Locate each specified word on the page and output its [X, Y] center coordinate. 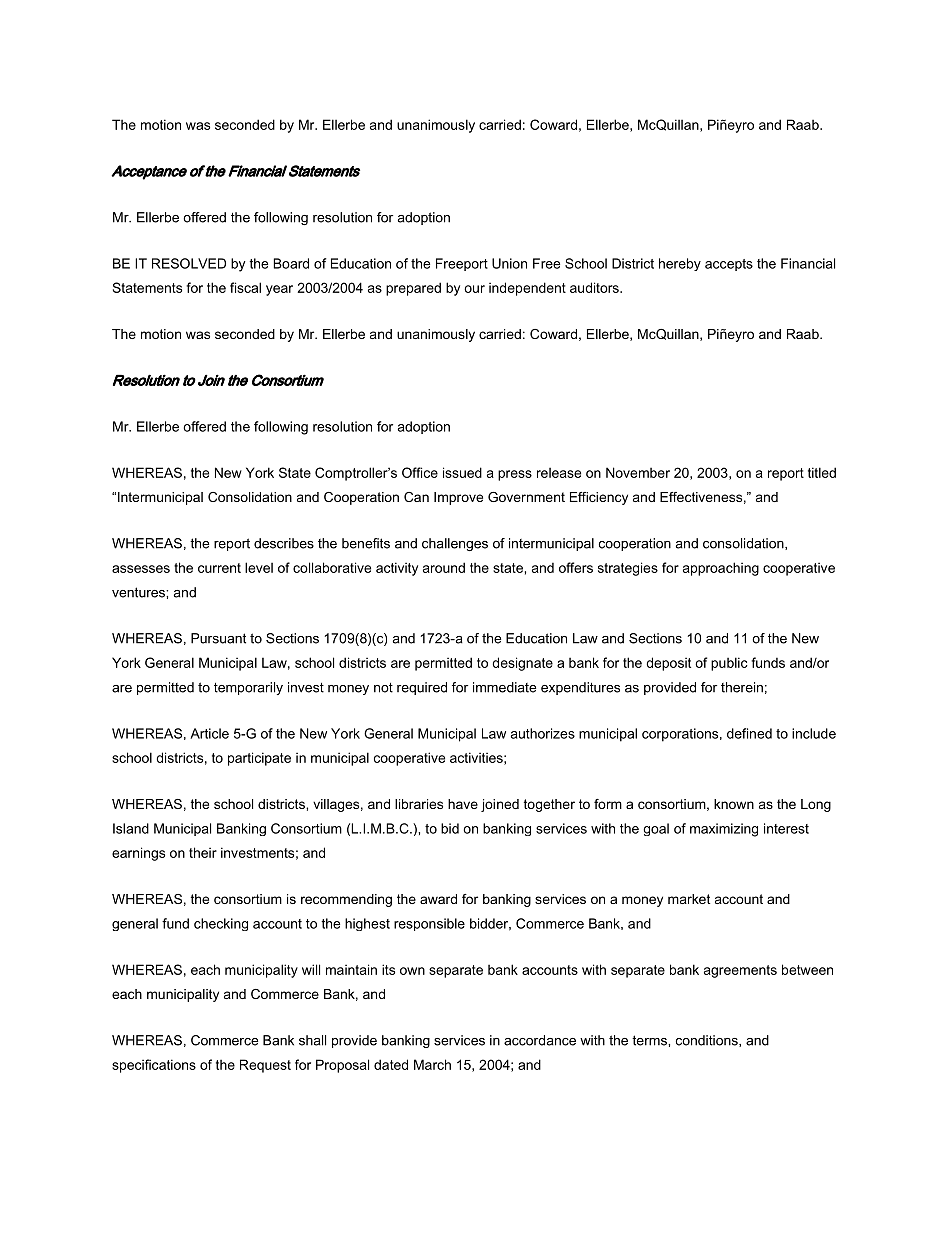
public [729, 664]
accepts [729, 265]
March [432, 1064]
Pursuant [218, 638]
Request [265, 1066]
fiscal [245, 287]
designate [522, 664]
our [474, 289]
